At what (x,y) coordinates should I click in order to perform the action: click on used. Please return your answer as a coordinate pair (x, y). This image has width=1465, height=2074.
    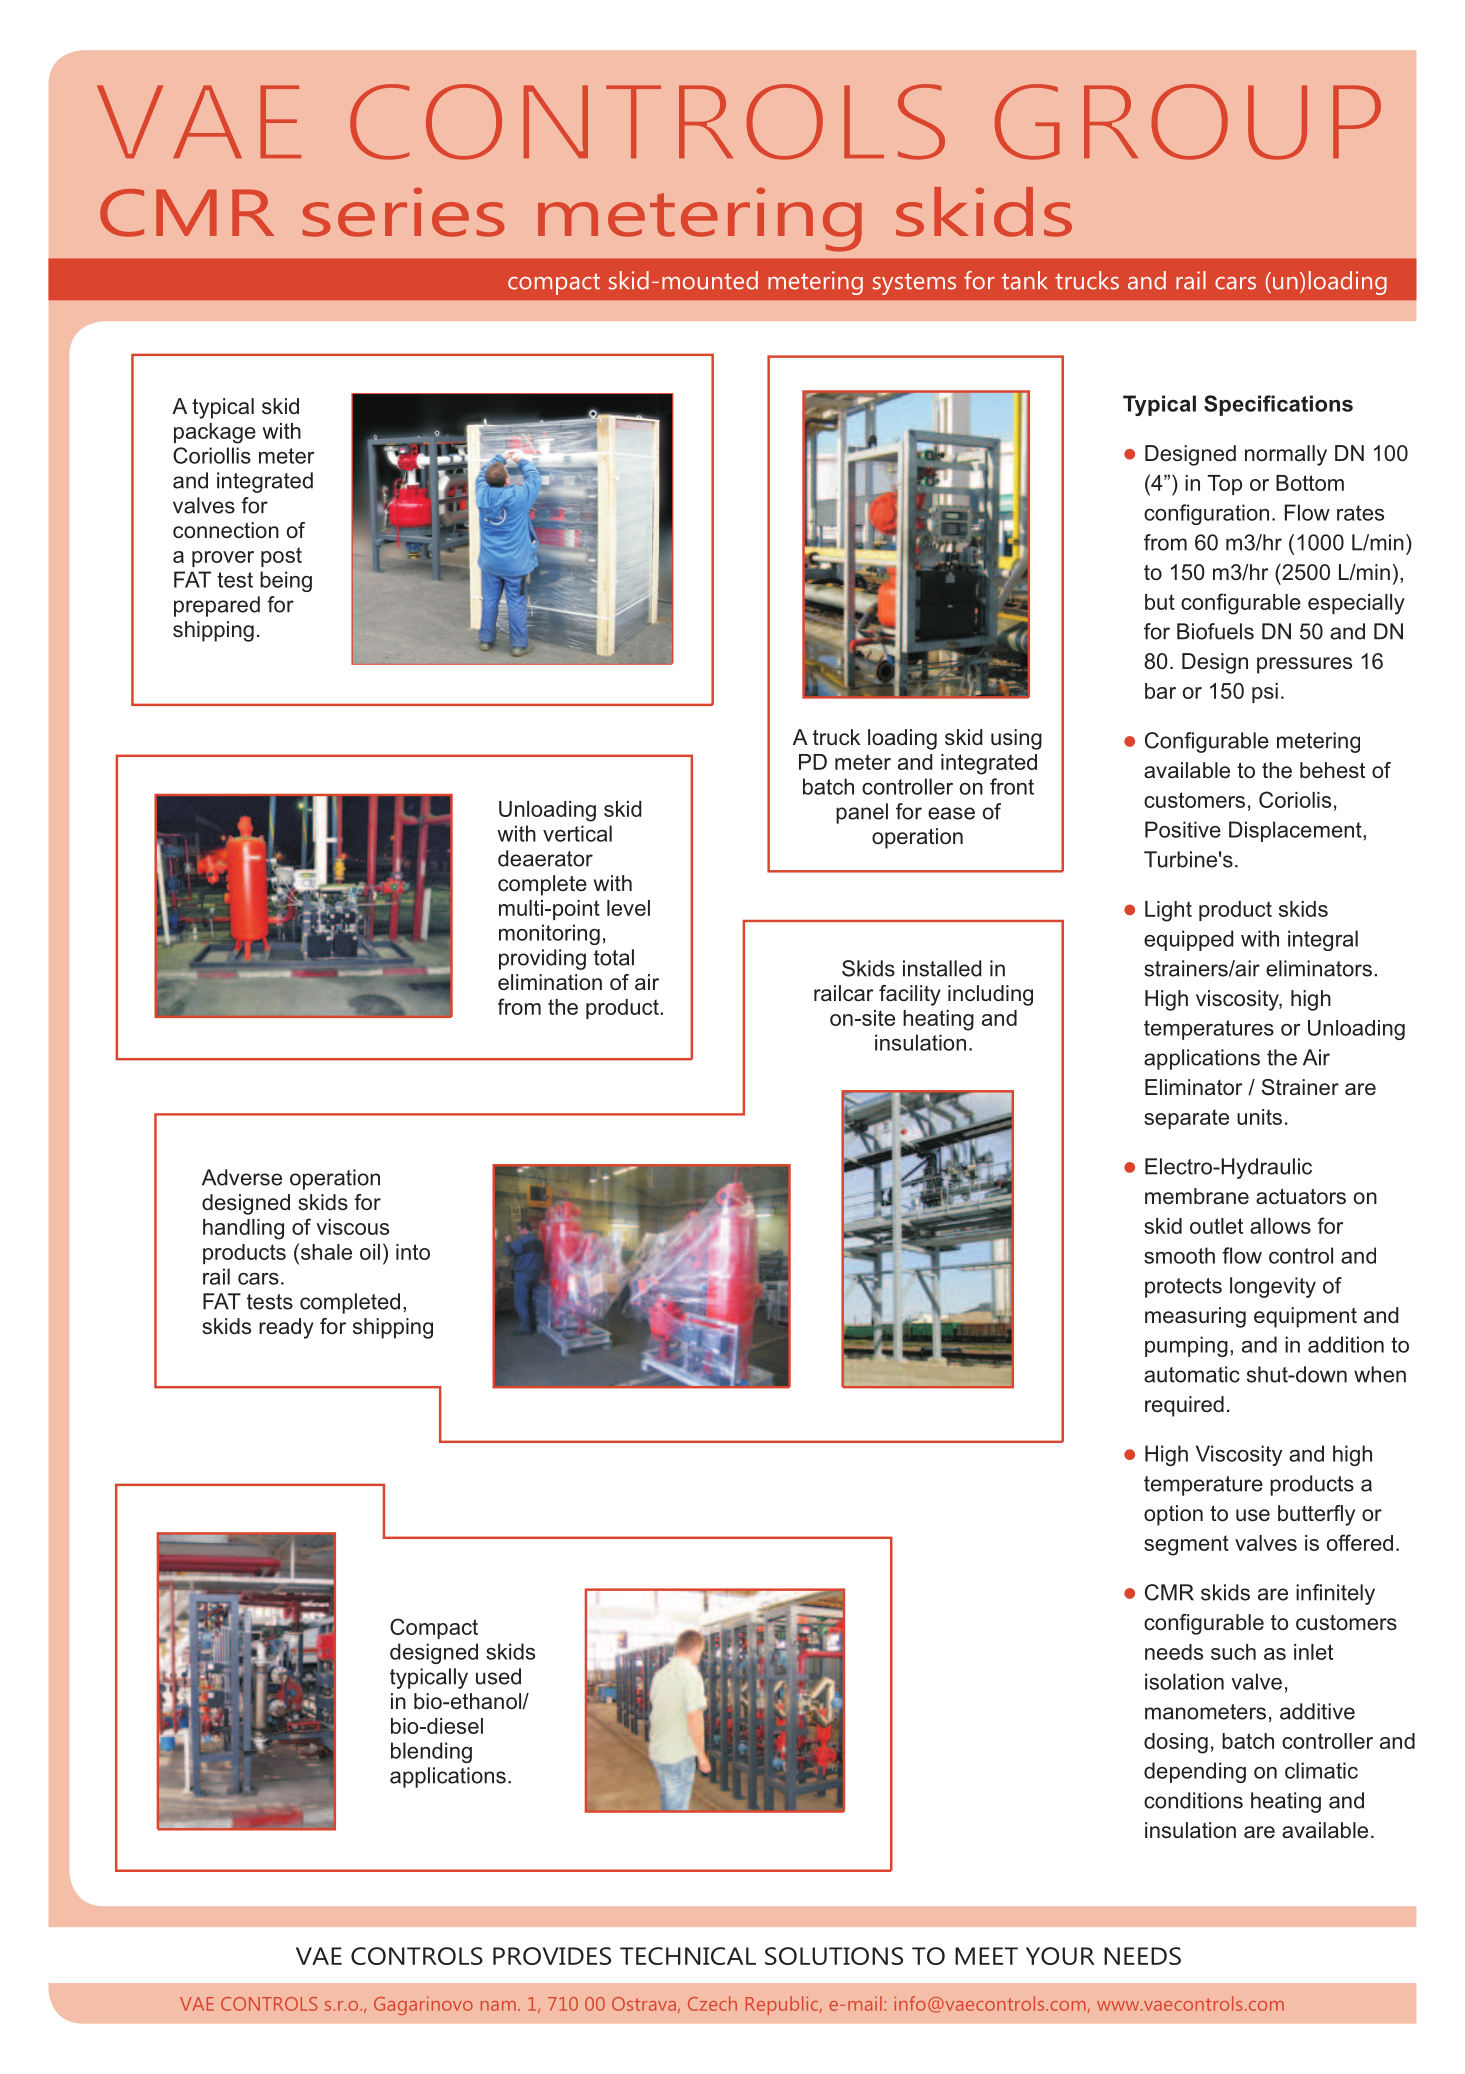
    Looking at the image, I should click on (498, 1676).
